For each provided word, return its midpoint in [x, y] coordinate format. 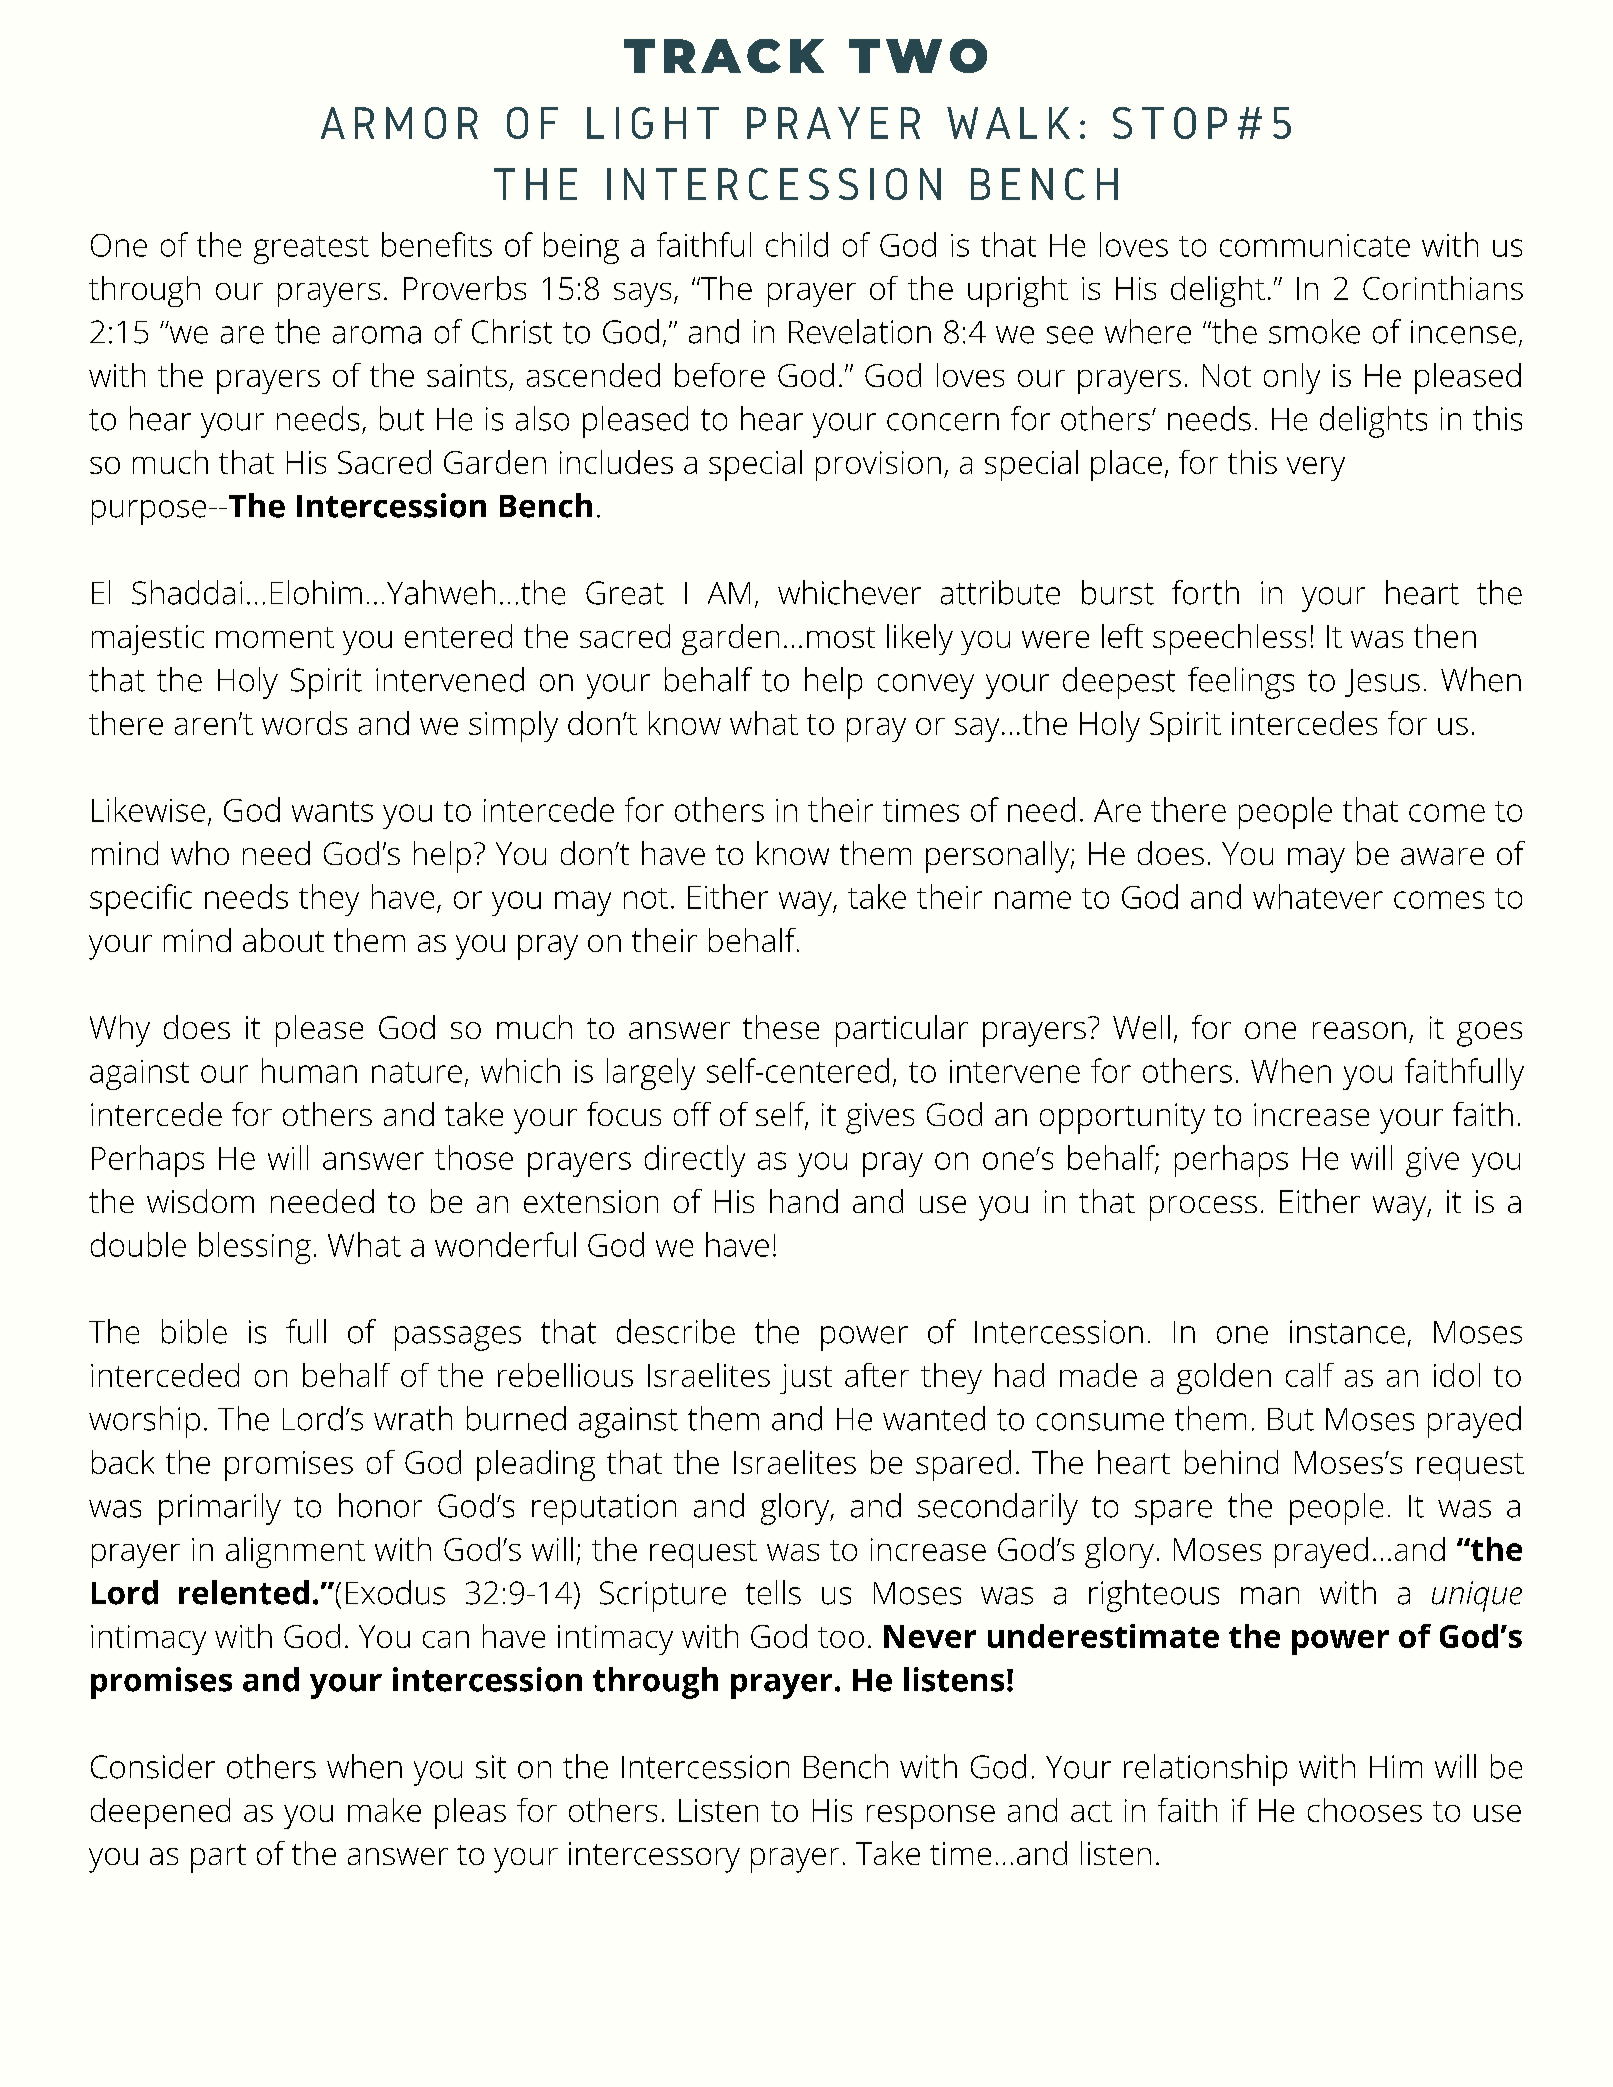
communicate [1315, 245]
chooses [1365, 1810]
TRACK [724, 56]
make [384, 1810]
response [931, 1817]
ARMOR [399, 123]
